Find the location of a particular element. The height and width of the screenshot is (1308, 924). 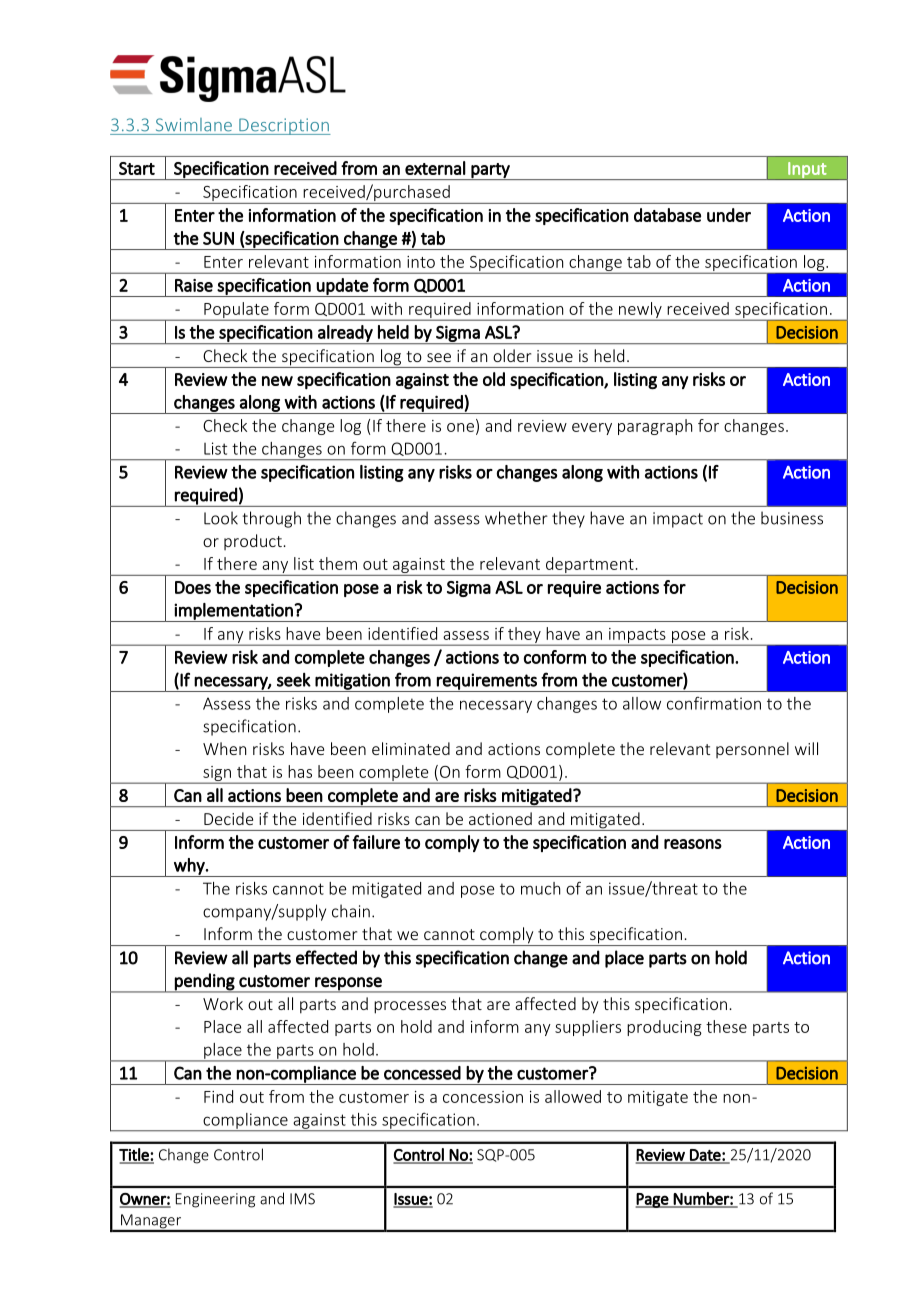

seek is located at coordinates (294, 680).
